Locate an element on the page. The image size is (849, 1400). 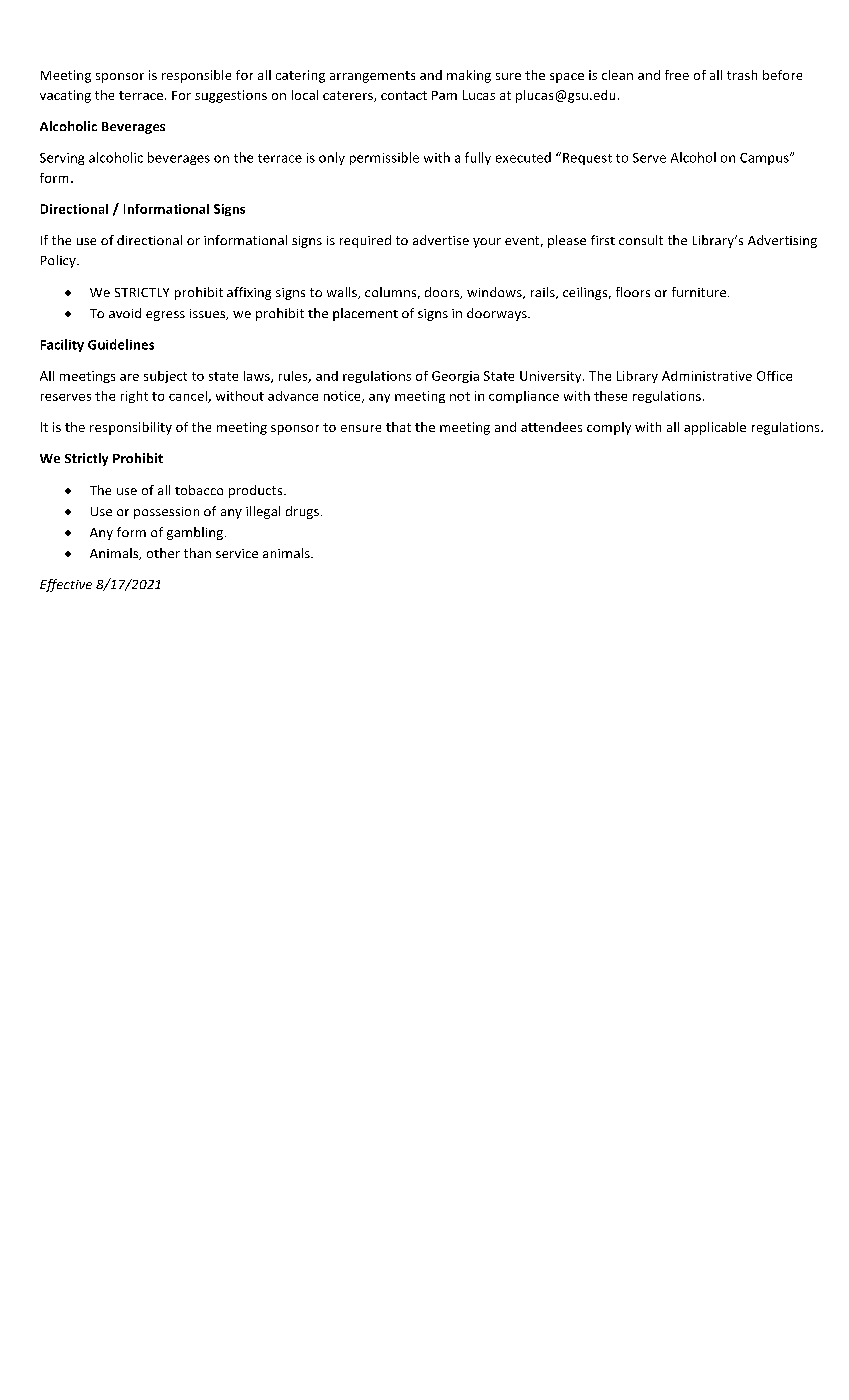
comply is located at coordinates (609, 428).
